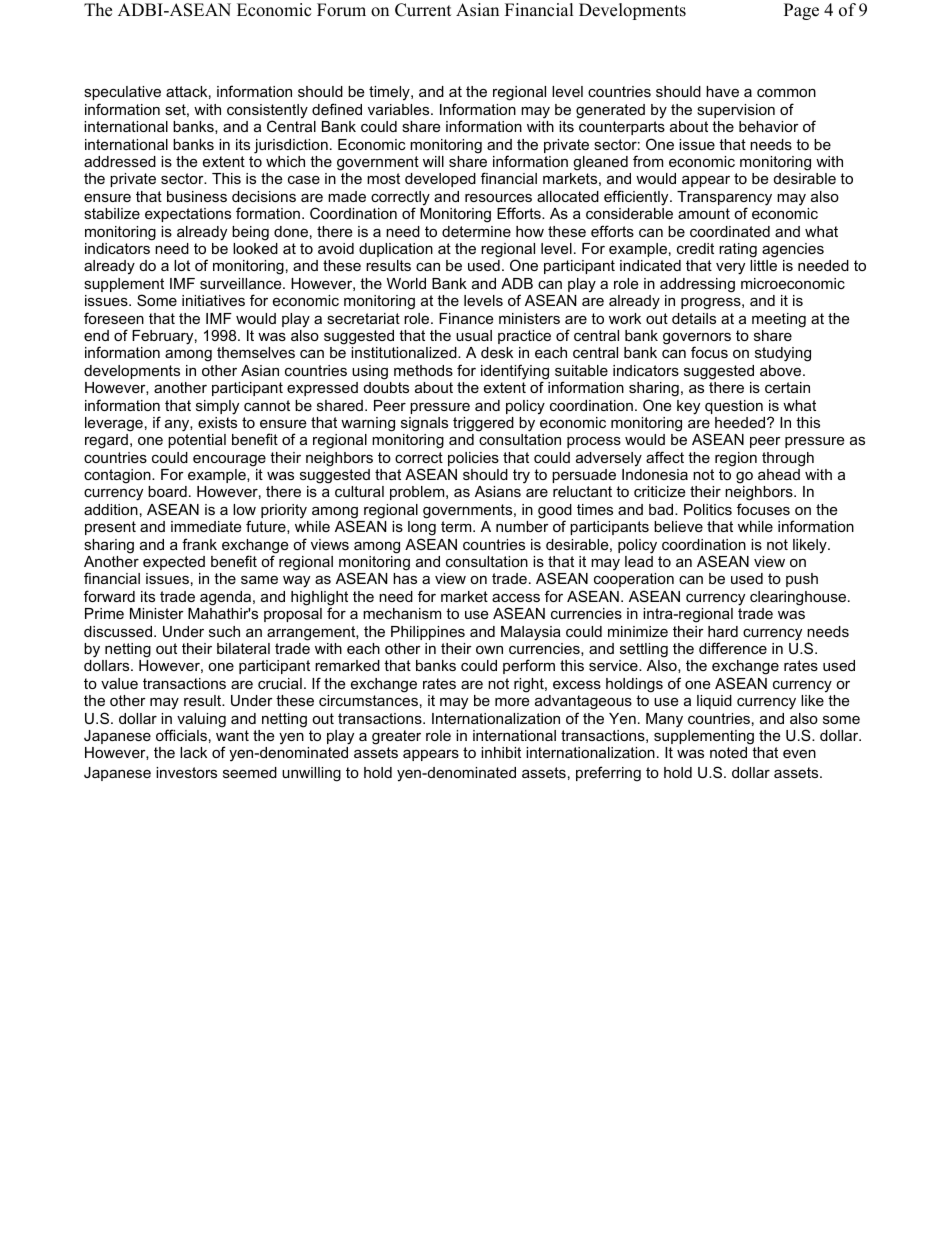 The width and height of the image is (952, 1233). What do you see at coordinates (728, 752) in the image?
I see `noted` at bounding box center [728, 752].
